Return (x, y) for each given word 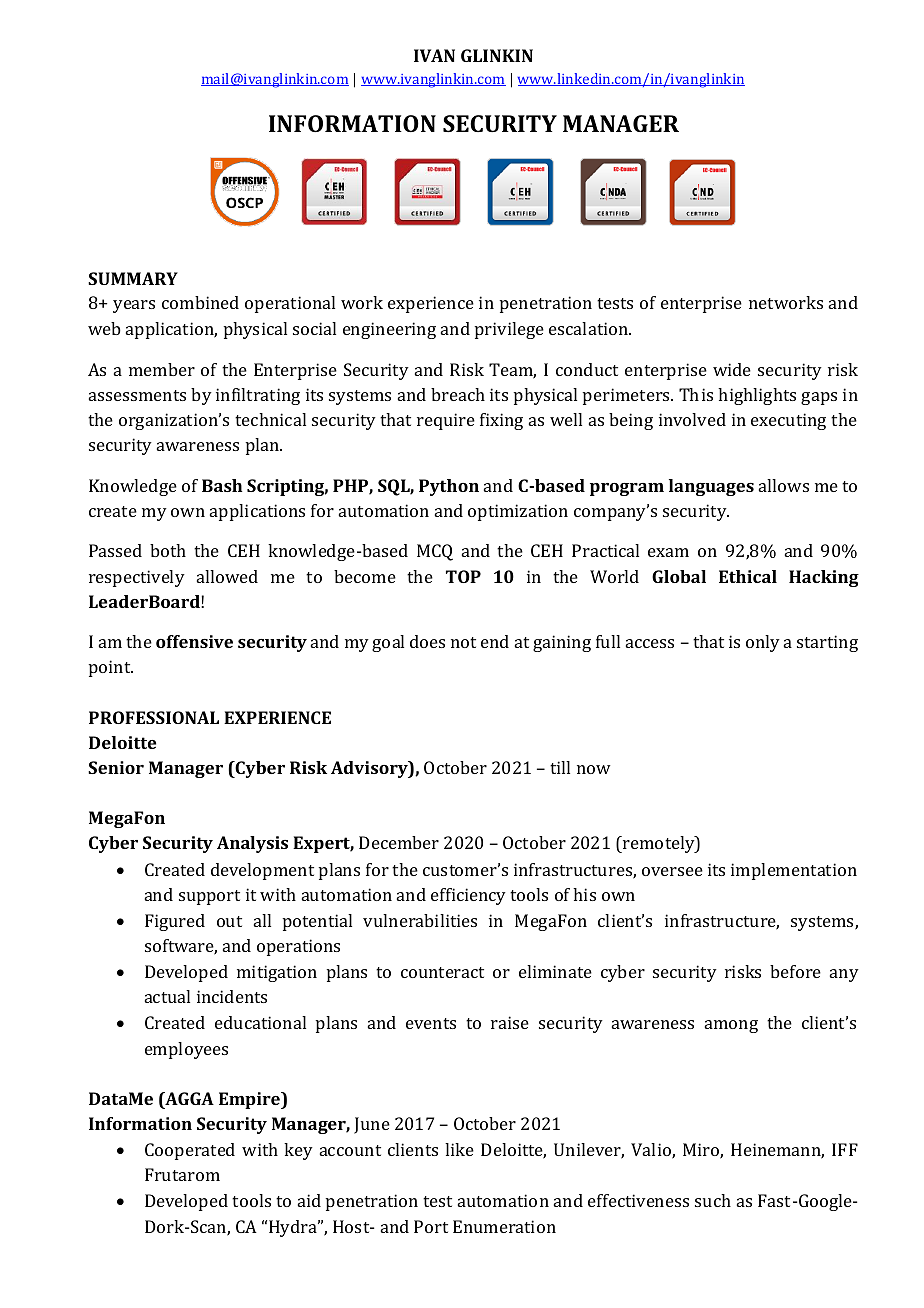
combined (200, 302)
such (713, 1200)
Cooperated (190, 1151)
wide (732, 369)
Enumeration (504, 1226)
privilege (509, 330)
